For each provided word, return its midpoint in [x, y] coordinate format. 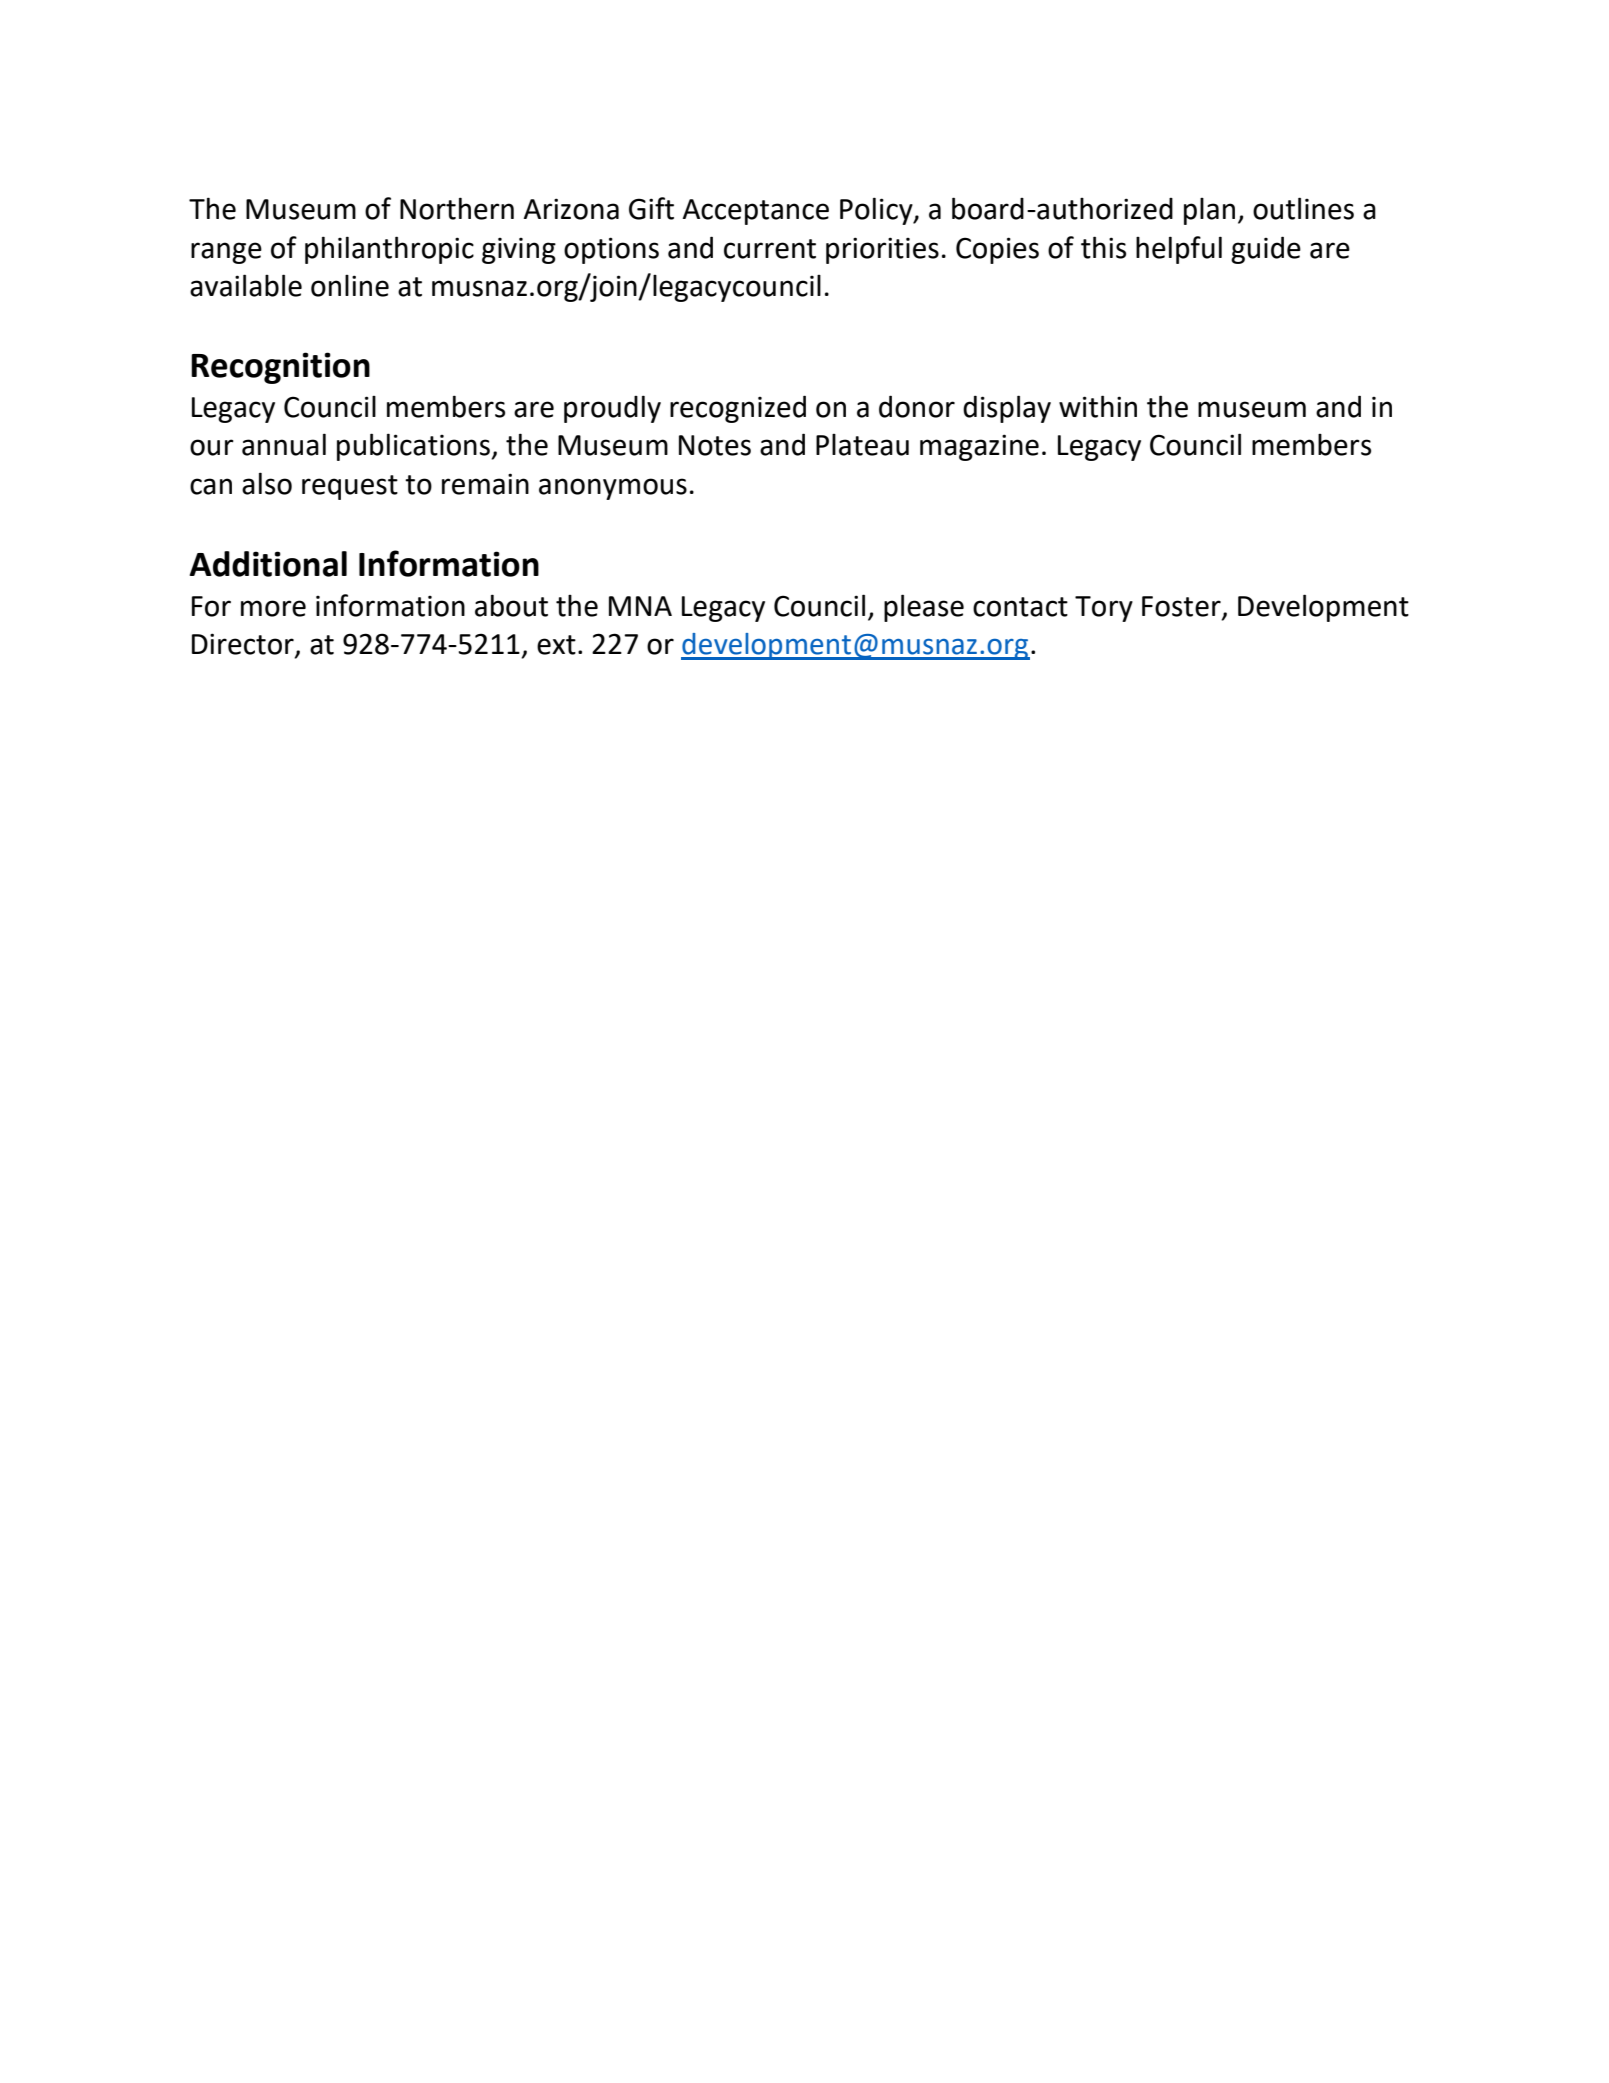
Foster [1182, 607]
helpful [1179, 250]
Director [244, 645]
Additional [268, 564]
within [1098, 406]
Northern [457, 208]
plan [1209, 211]
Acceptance [756, 212]
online [350, 286]
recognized [738, 409]
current [770, 249]
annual [284, 444]
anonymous [613, 489]
